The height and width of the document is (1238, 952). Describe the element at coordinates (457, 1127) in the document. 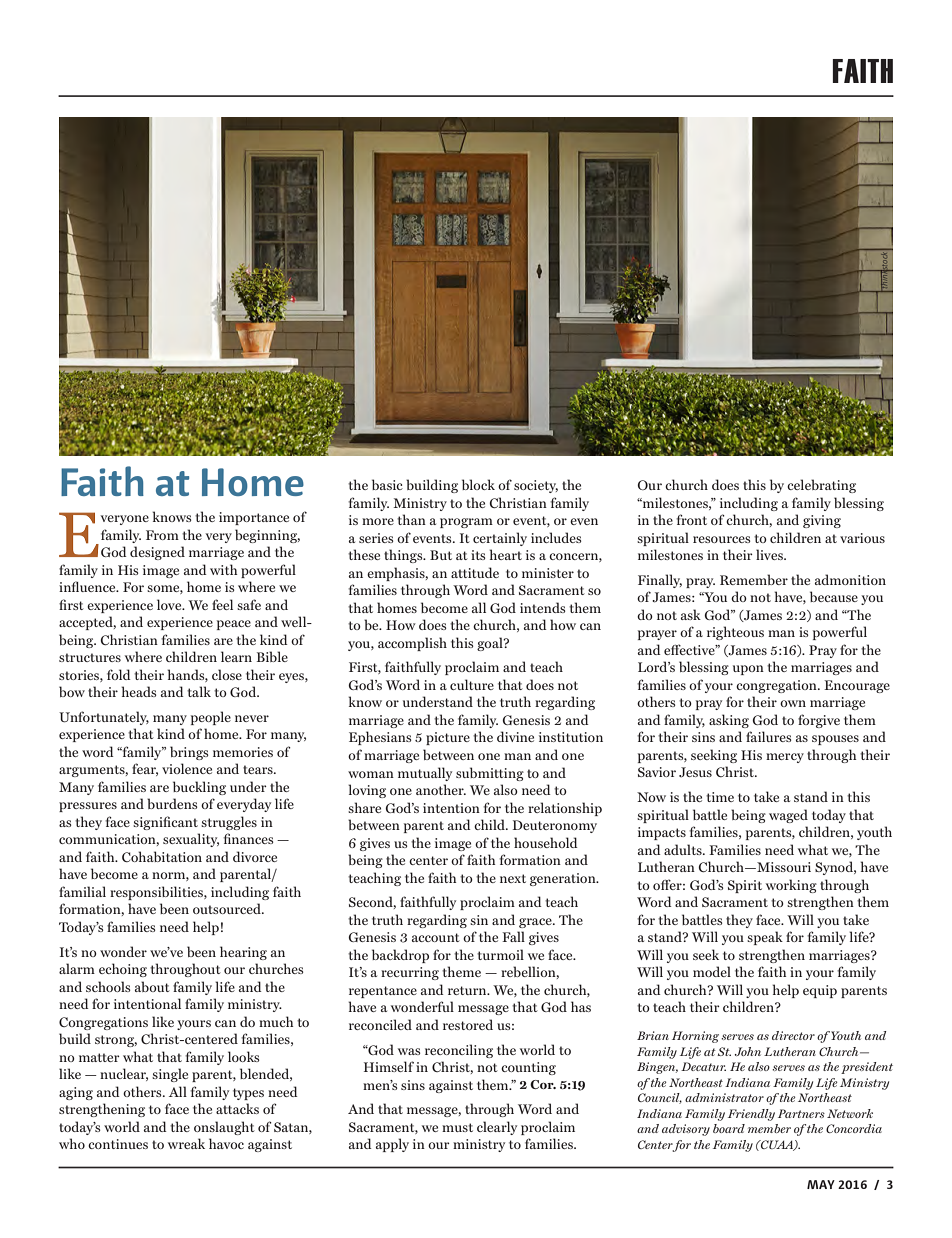

I see `must` at that location.
